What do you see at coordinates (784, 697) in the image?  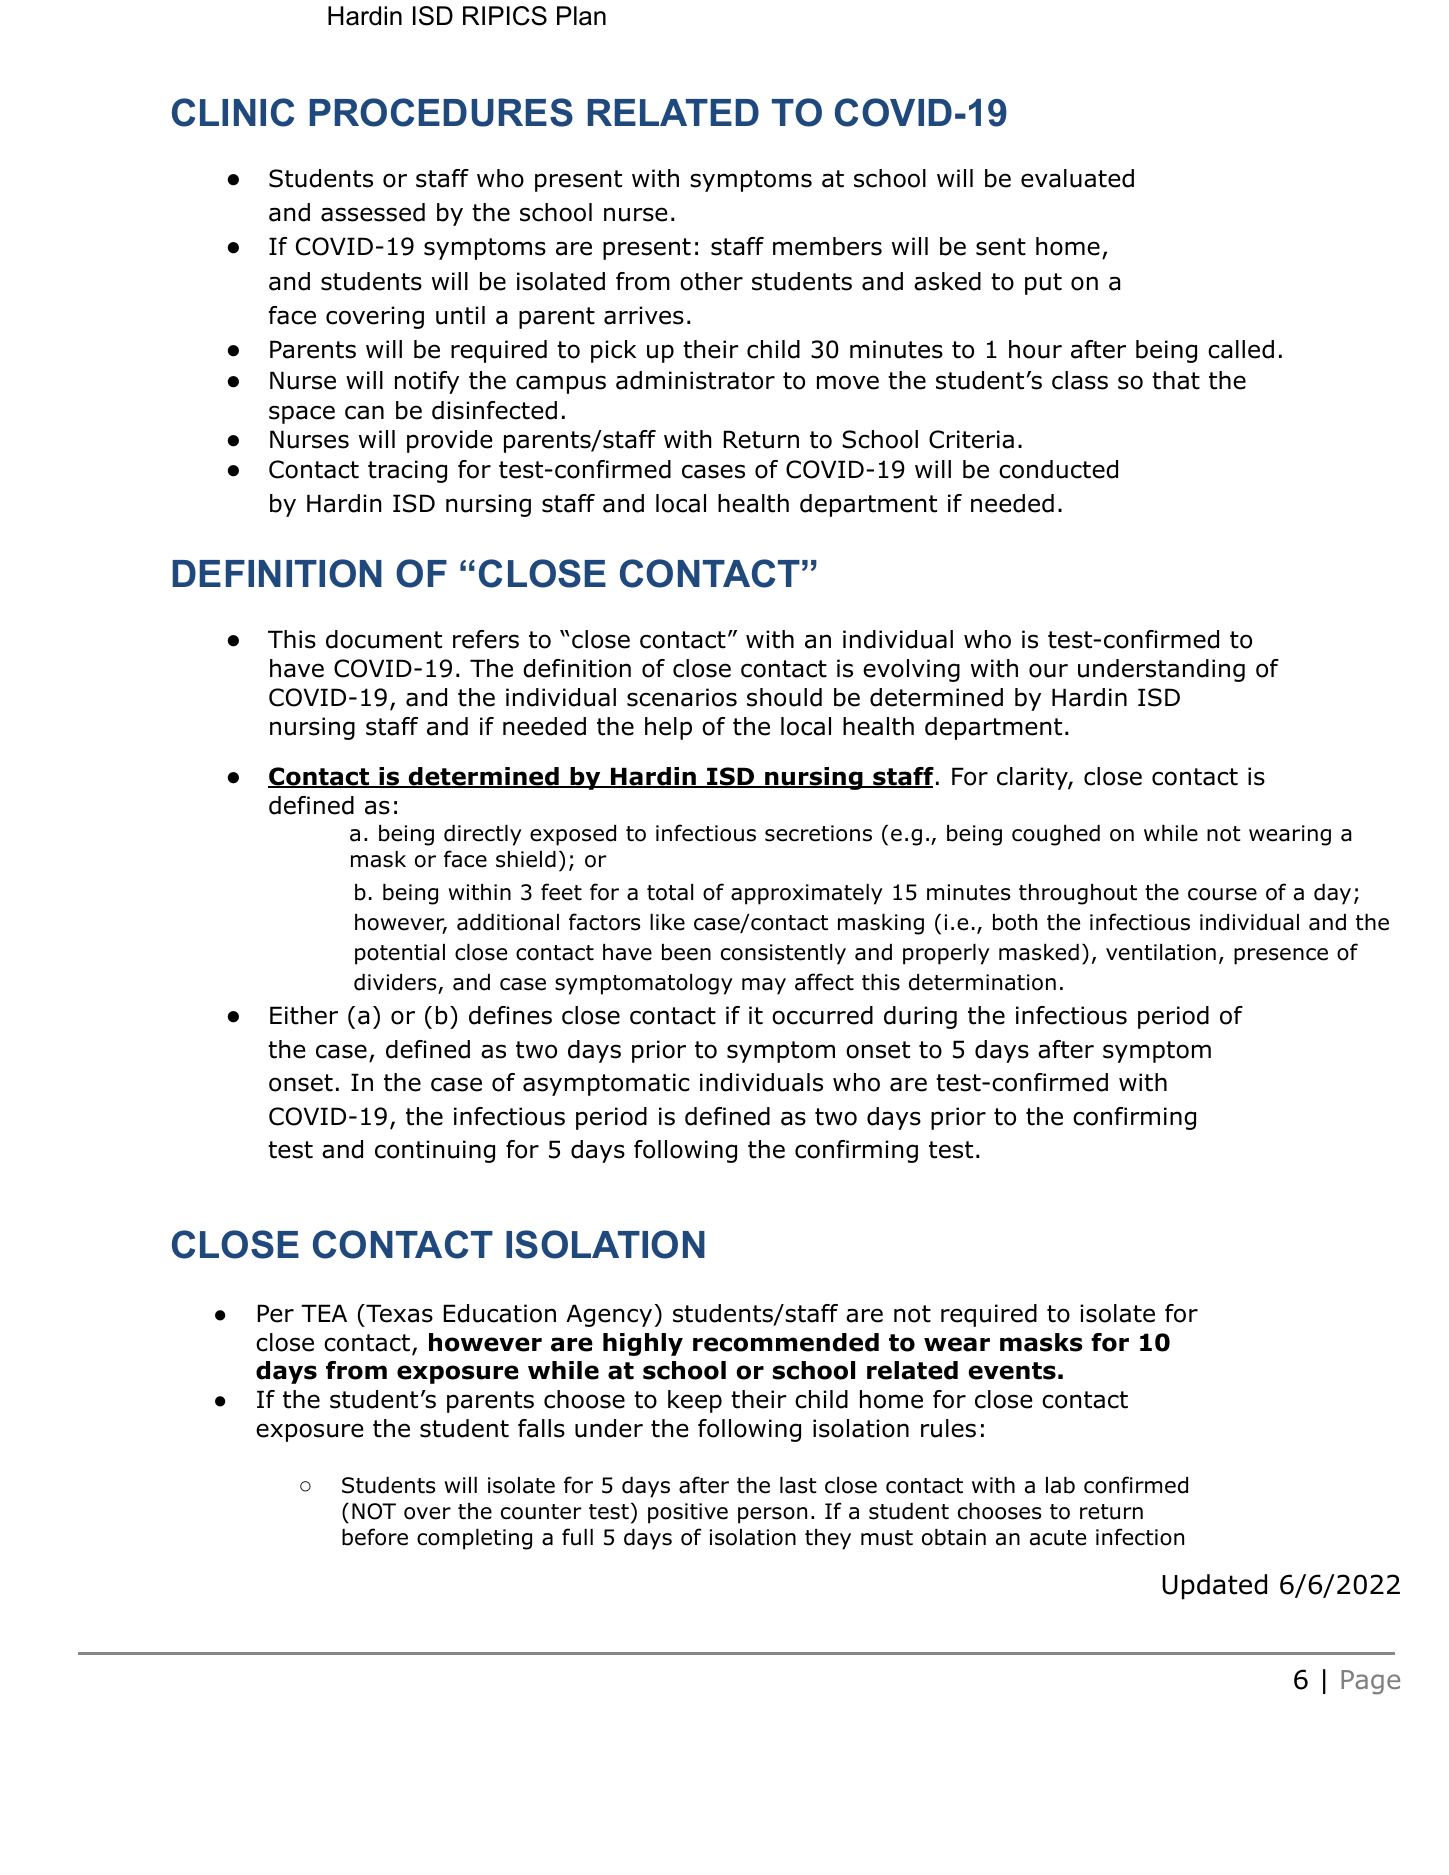 I see `should` at bounding box center [784, 697].
